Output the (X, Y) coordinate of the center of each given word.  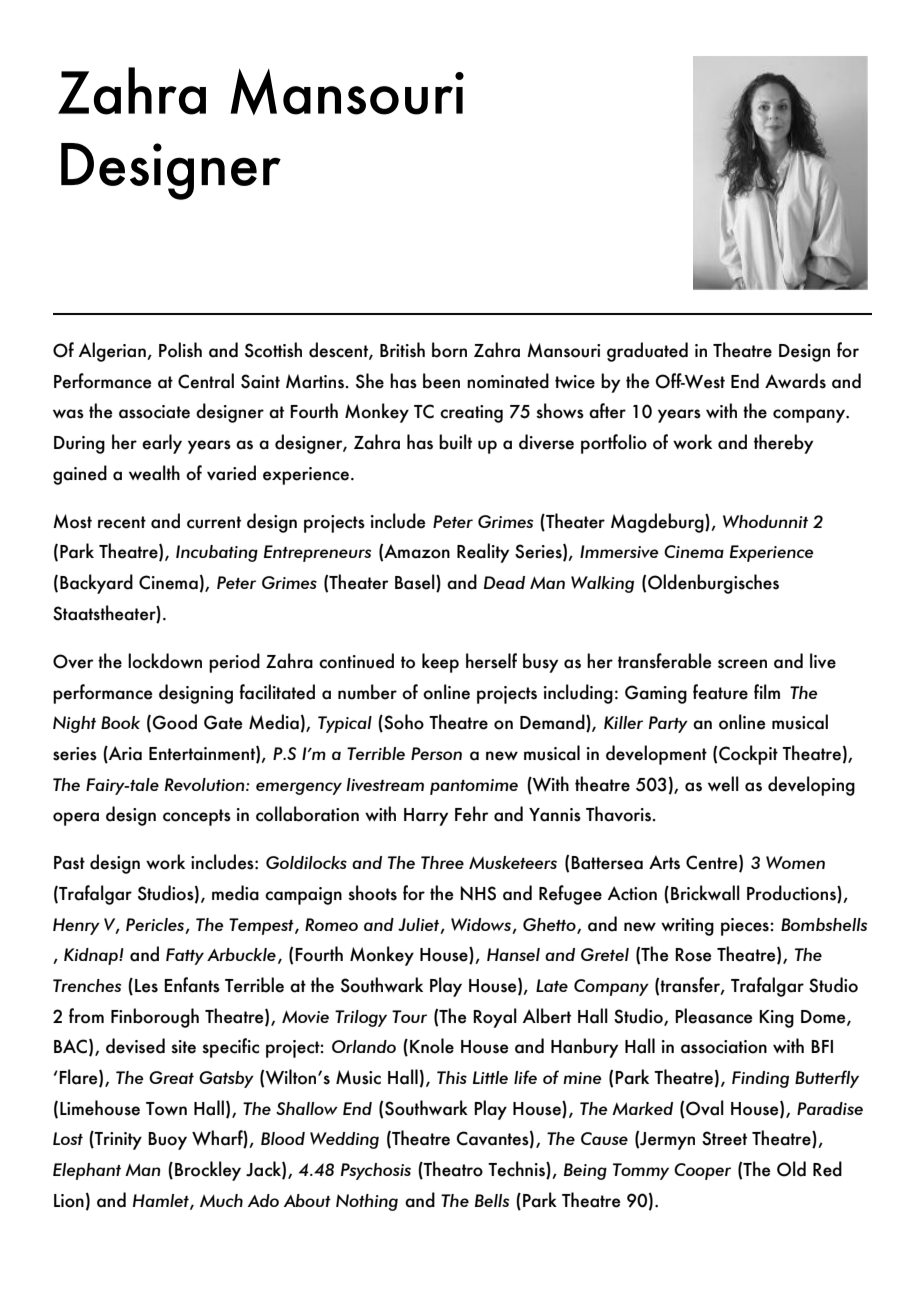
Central (206, 381)
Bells (492, 1200)
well (723, 784)
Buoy (167, 1141)
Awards (795, 381)
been (441, 381)
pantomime (474, 787)
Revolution (206, 784)
